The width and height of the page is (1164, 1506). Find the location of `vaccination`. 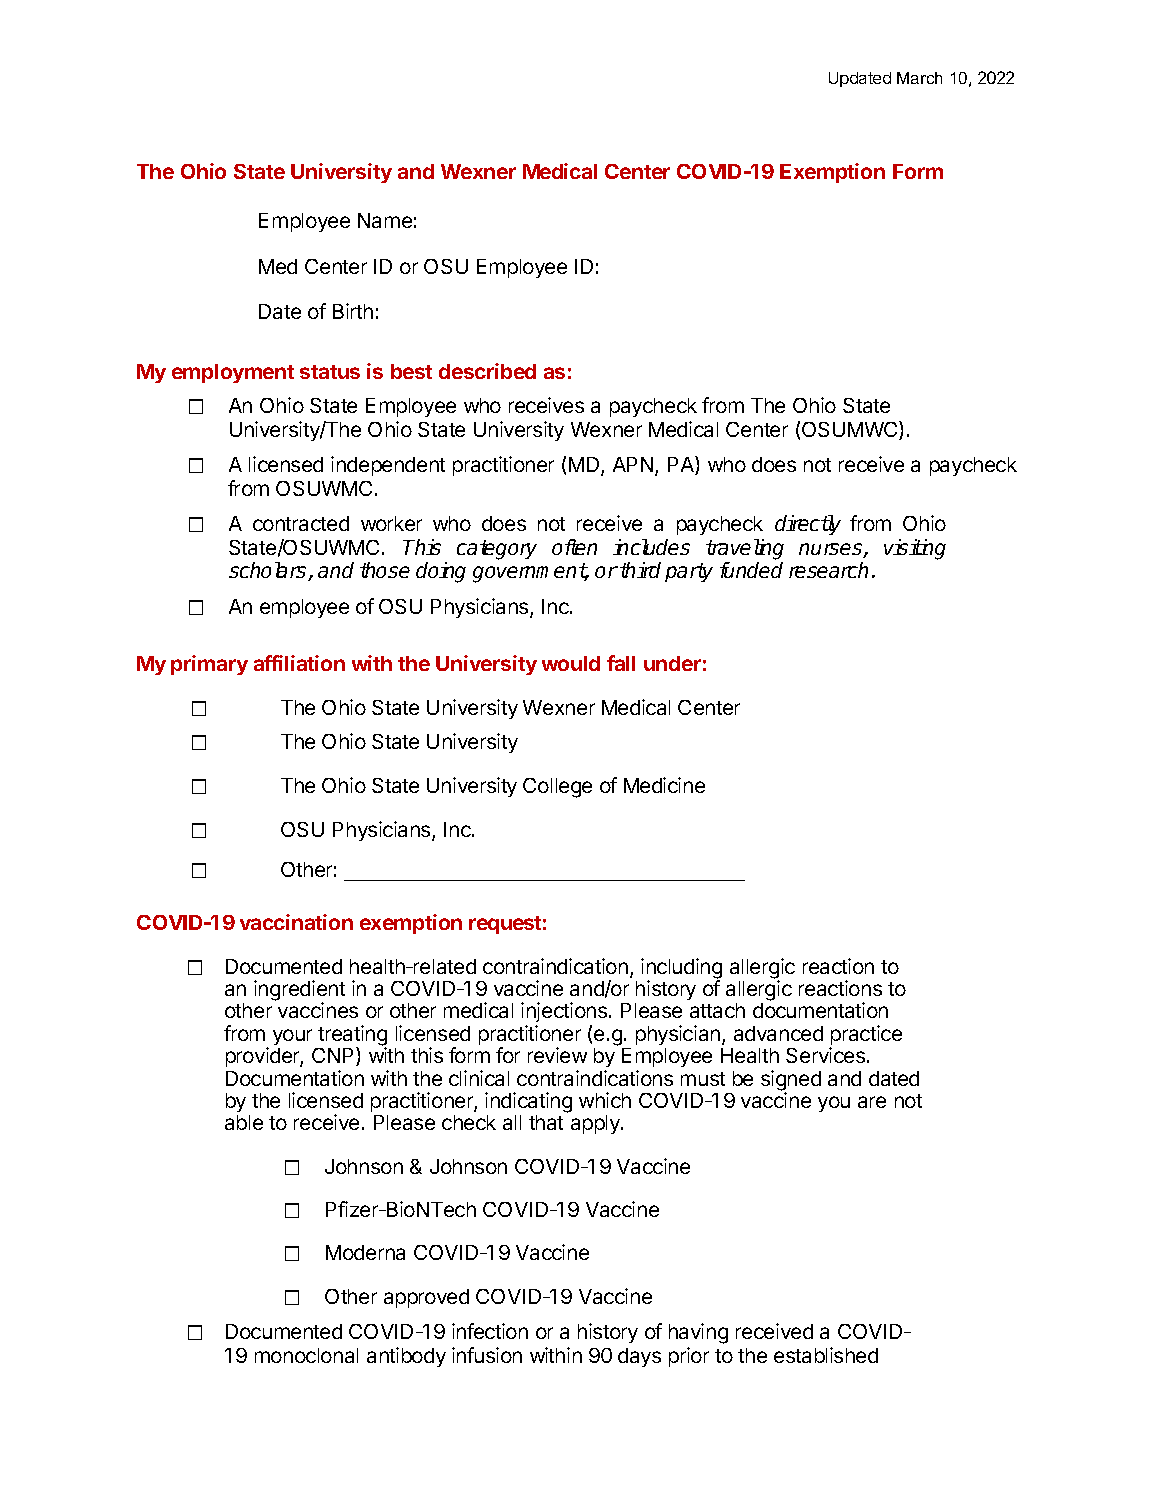

vaccination is located at coordinates (296, 922).
